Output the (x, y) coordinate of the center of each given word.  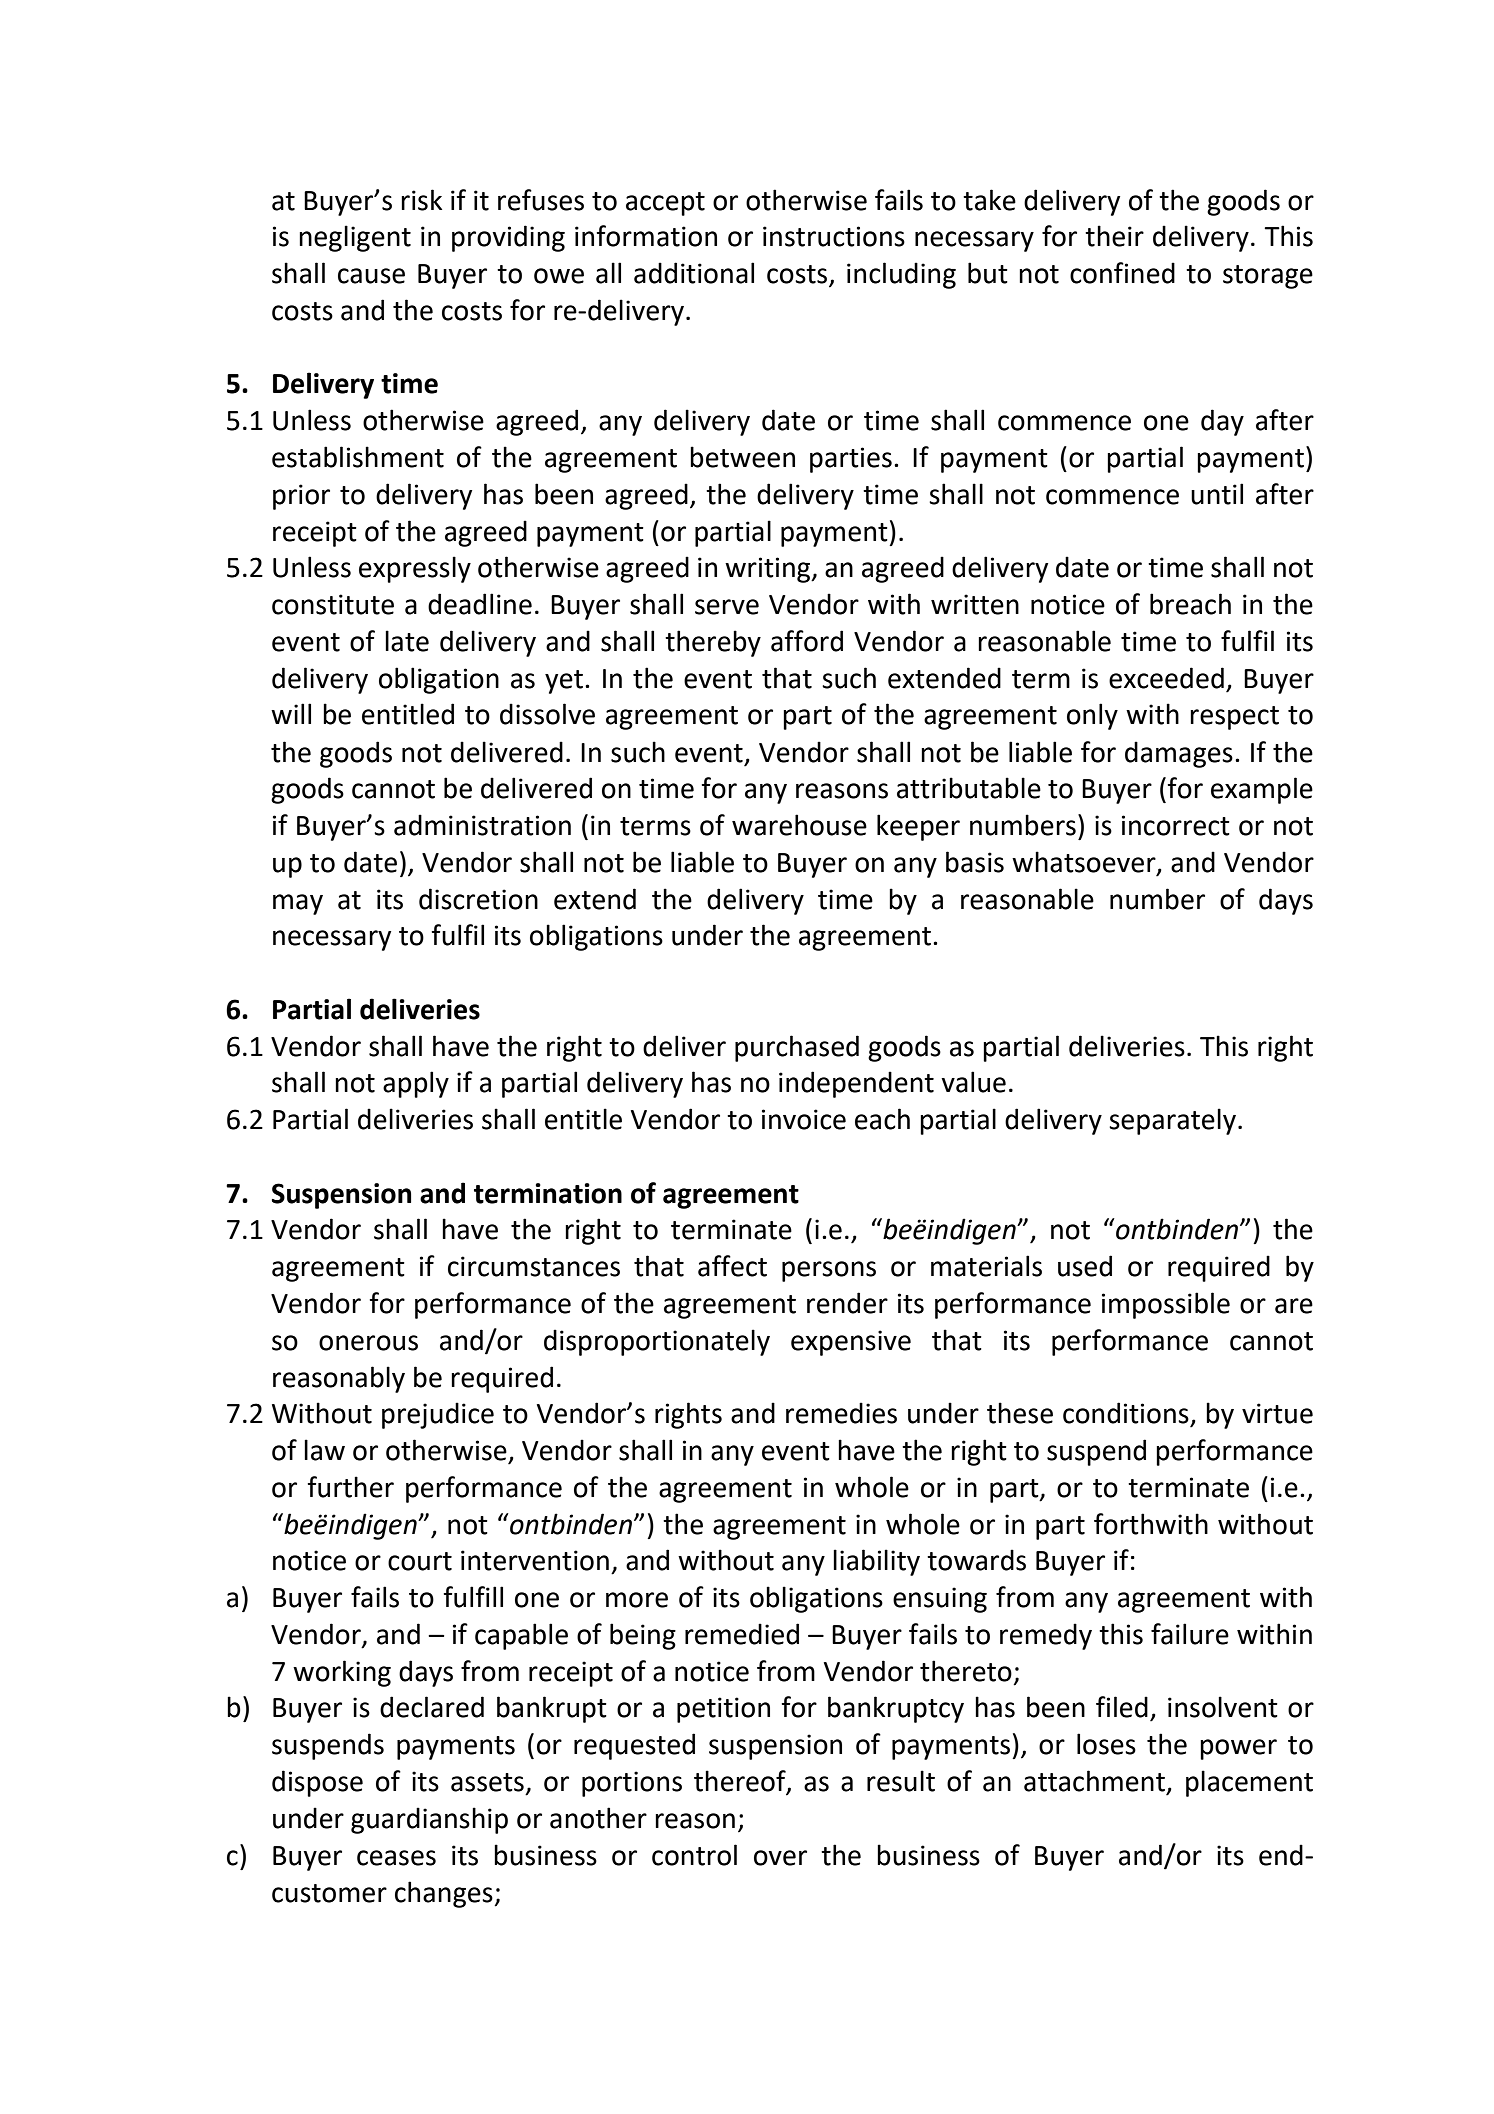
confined (1122, 273)
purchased (797, 1048)
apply (416, 1084)
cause (371, 276)
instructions (834, 236)
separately (1172, 1121)
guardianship (429, 1820)
